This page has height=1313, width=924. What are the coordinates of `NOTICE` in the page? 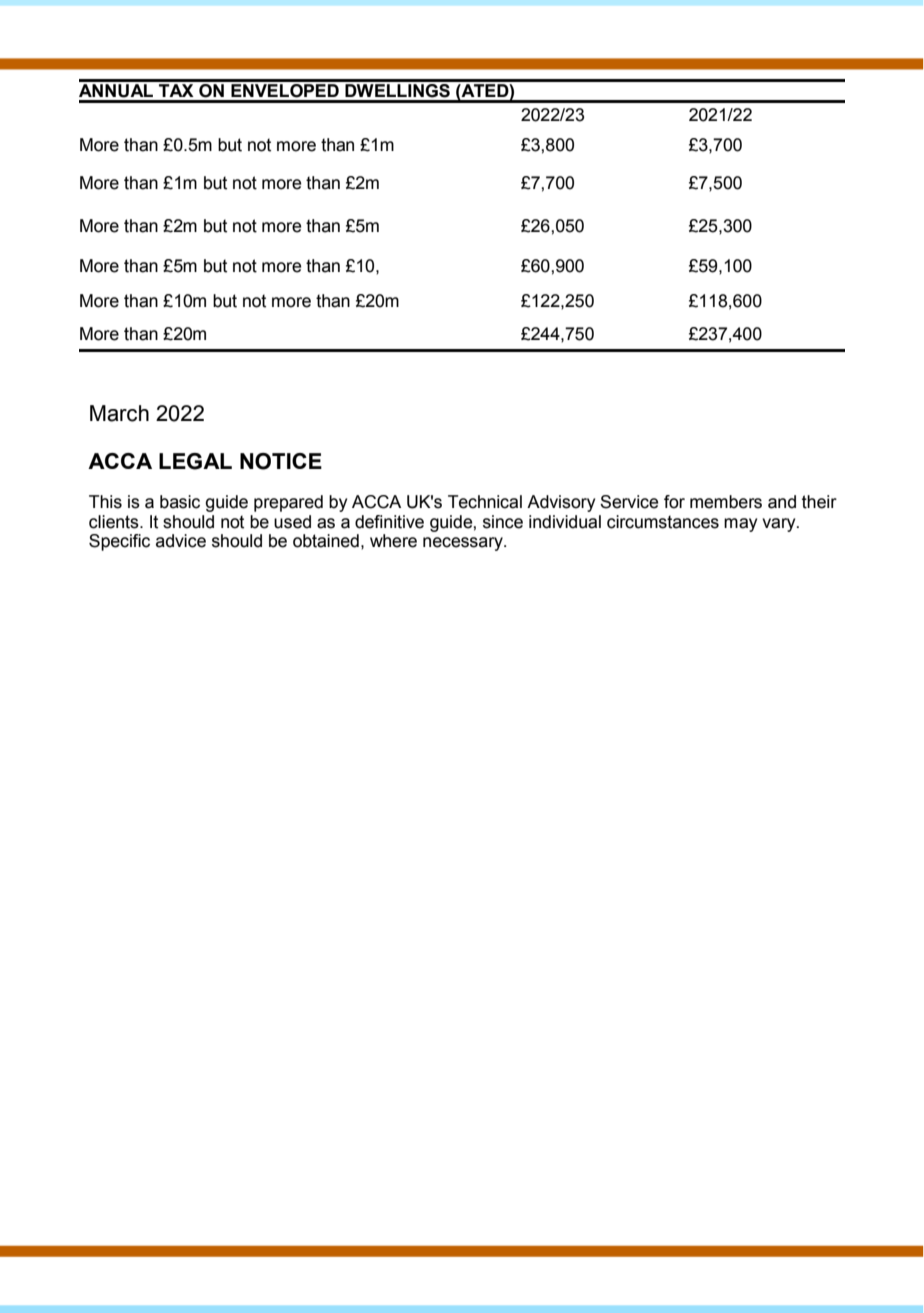 It's located at (281, 461).
